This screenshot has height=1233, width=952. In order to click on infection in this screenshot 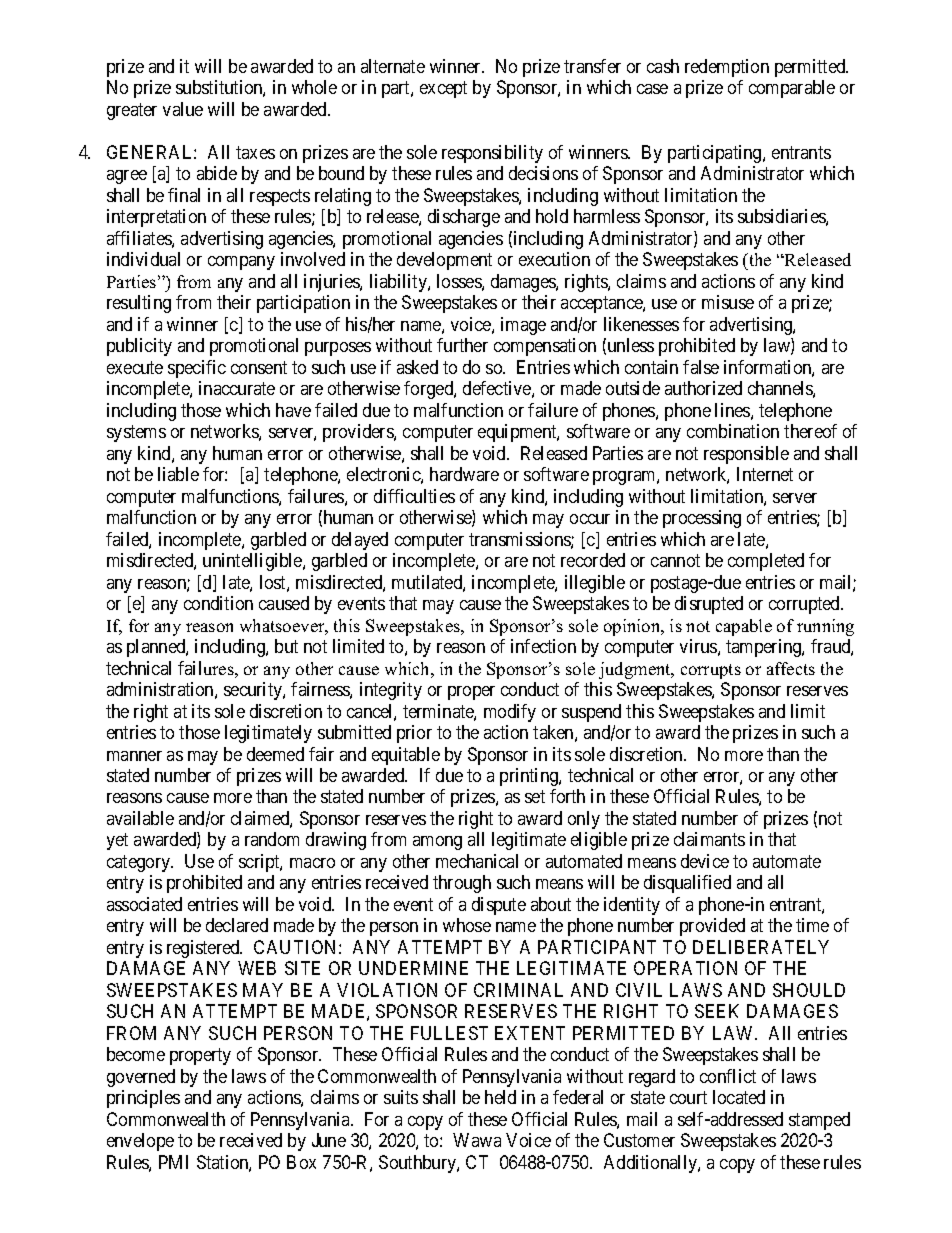, I will do `click(543, 646)`.
